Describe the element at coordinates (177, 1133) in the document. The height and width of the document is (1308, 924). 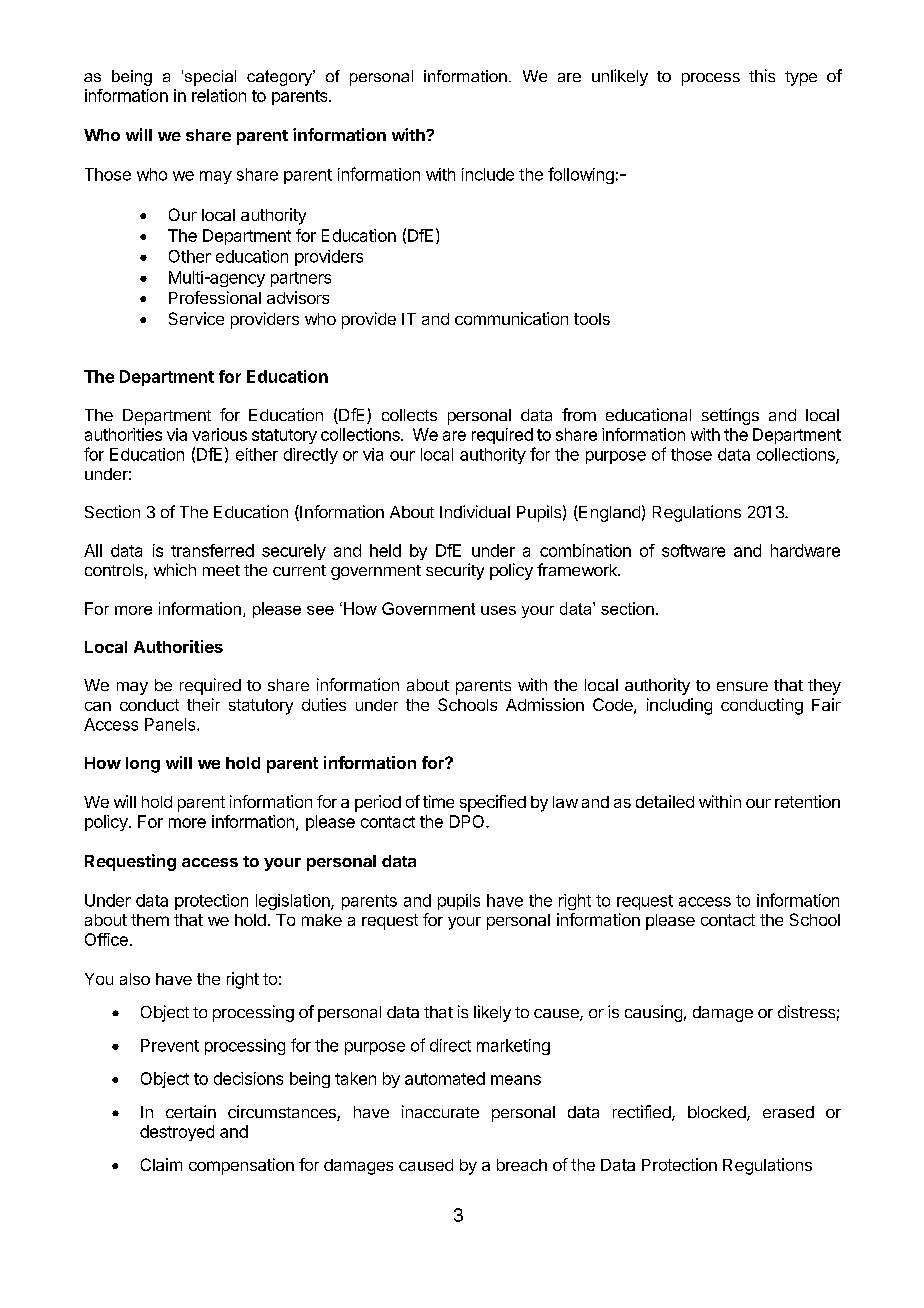
I see `destroyed` at that location.
